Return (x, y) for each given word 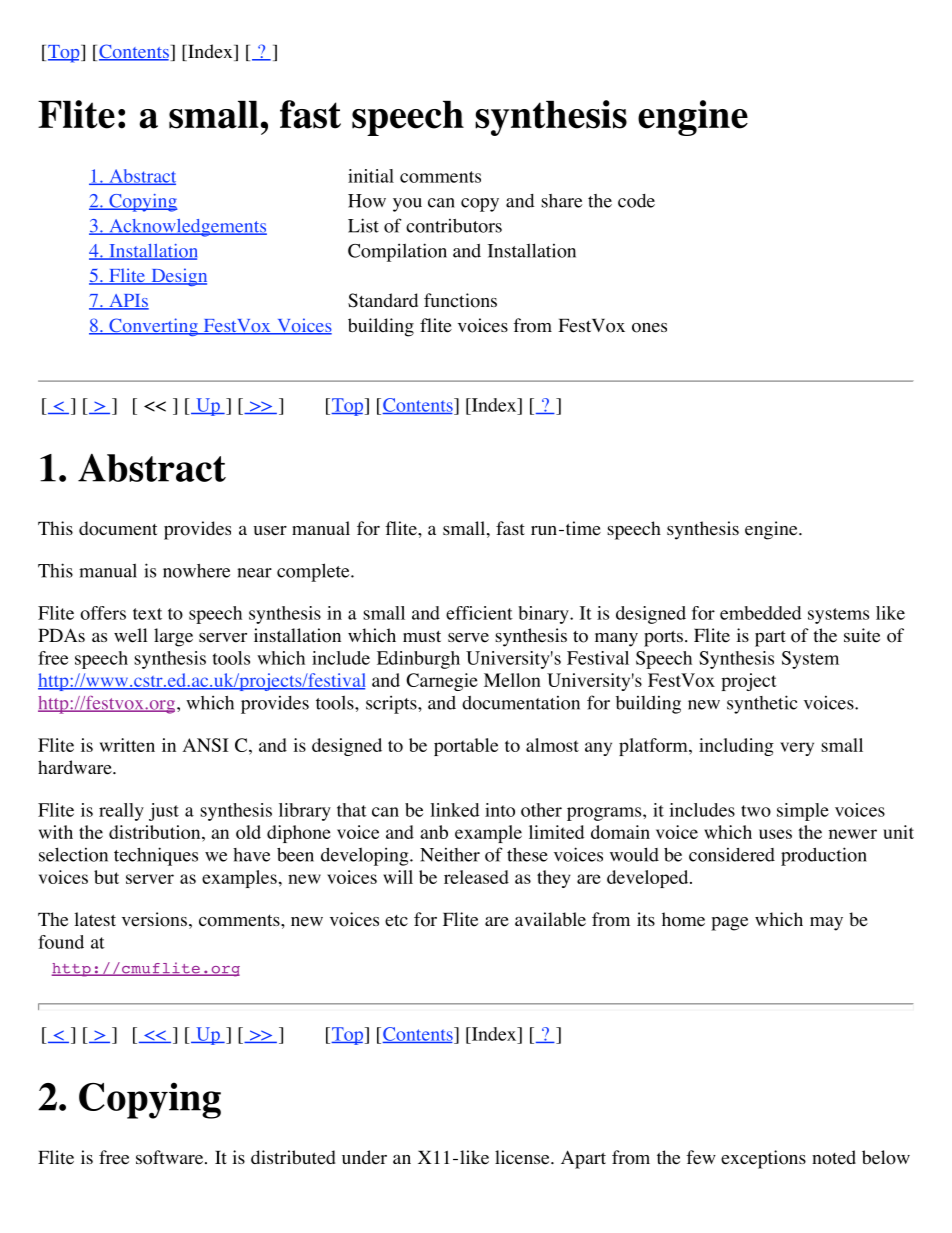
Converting (153, 327)
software (171, 1157)
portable (466, 747)
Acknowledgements (187, 228)
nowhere (196, 571)
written (127, 745)
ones (649, 328)
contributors (454, 226)
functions (460, 300)
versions (154, 919)
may (826, 923)
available (550, 919)
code (636, 201)
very (797, 749)
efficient (479, 613)
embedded (761, 613)
